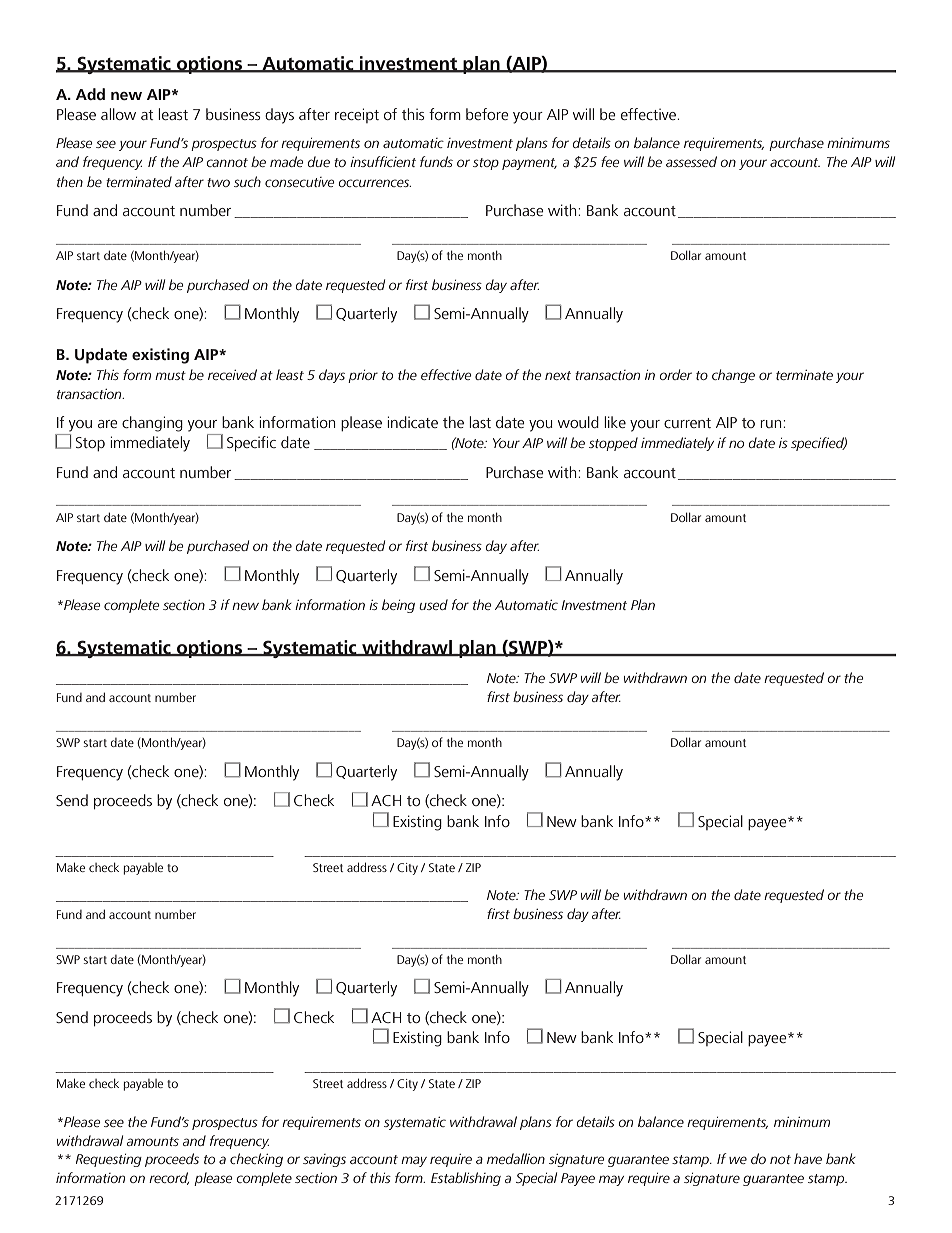 This screenshot has width=952, height=1233. Describe the element at coordinates (466, 1179) in the screenshot. I see `Establishing` at that location.
